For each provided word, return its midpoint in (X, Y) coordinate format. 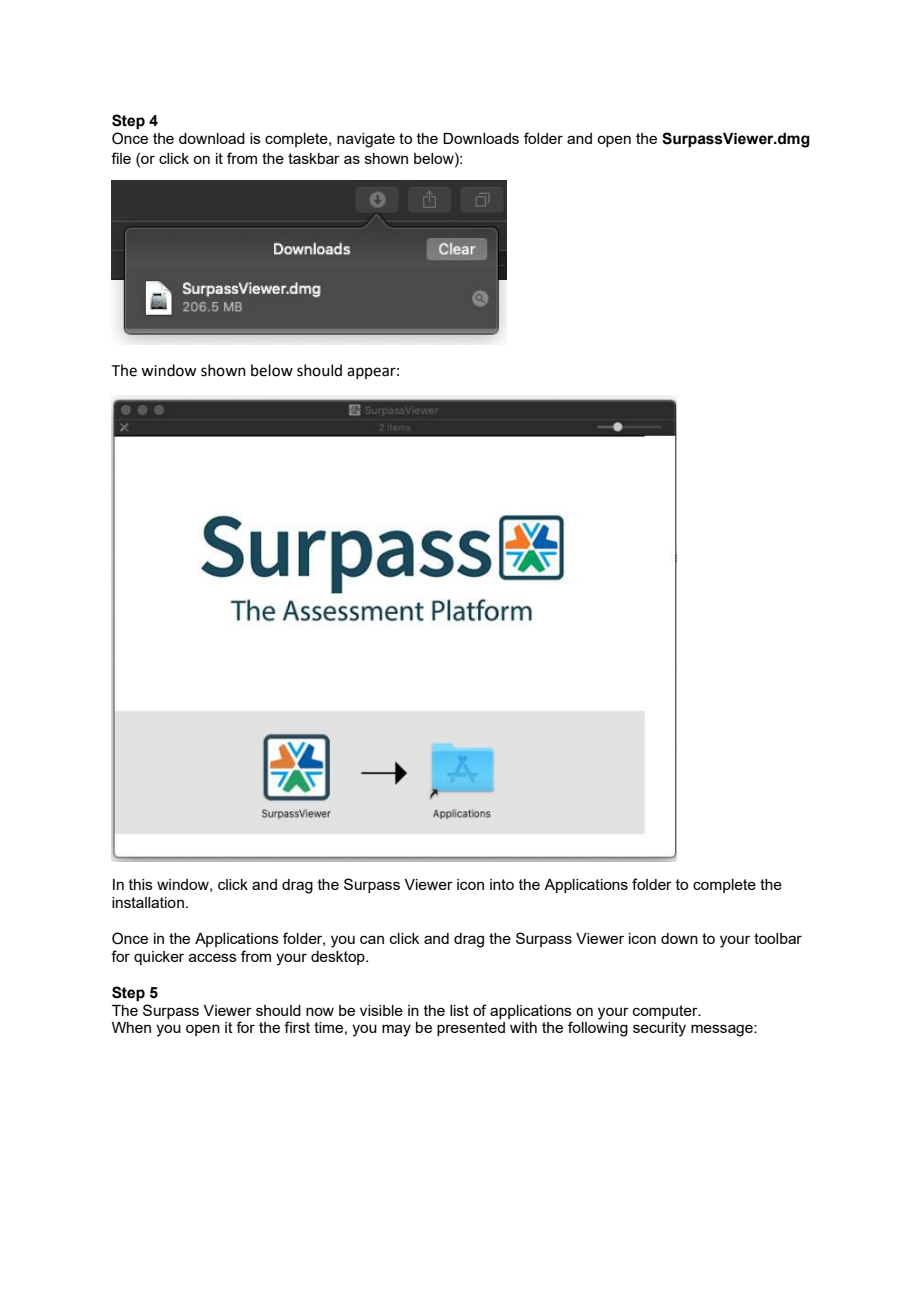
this (141, 884)
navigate (366, 140)
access (213, 957)
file (121, 158)
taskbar (314, 158)
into (502, 884)
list (459, 1010)
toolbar (778, 938)
